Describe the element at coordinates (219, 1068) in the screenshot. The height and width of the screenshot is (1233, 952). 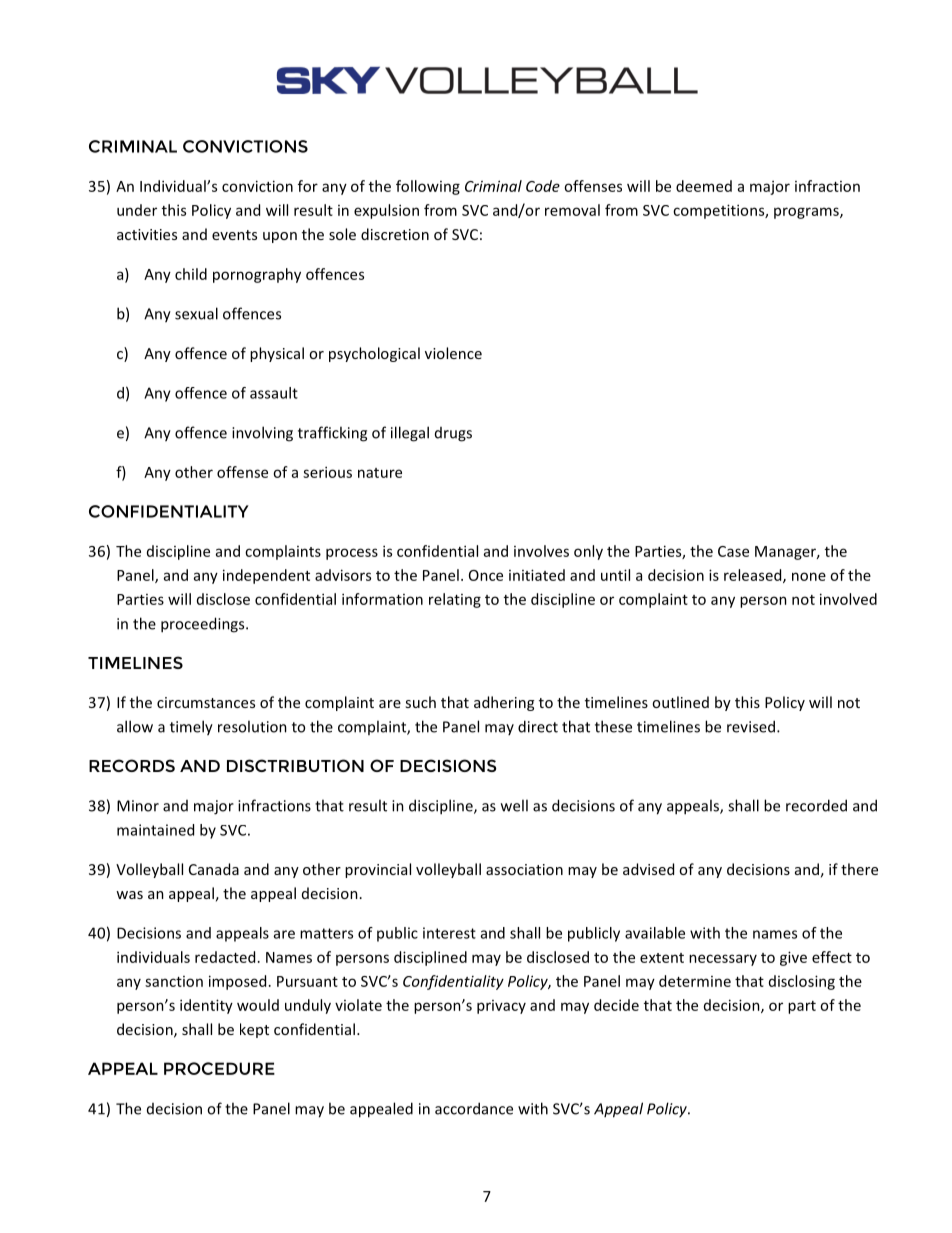
I see `PROCEDURE` at that location.
